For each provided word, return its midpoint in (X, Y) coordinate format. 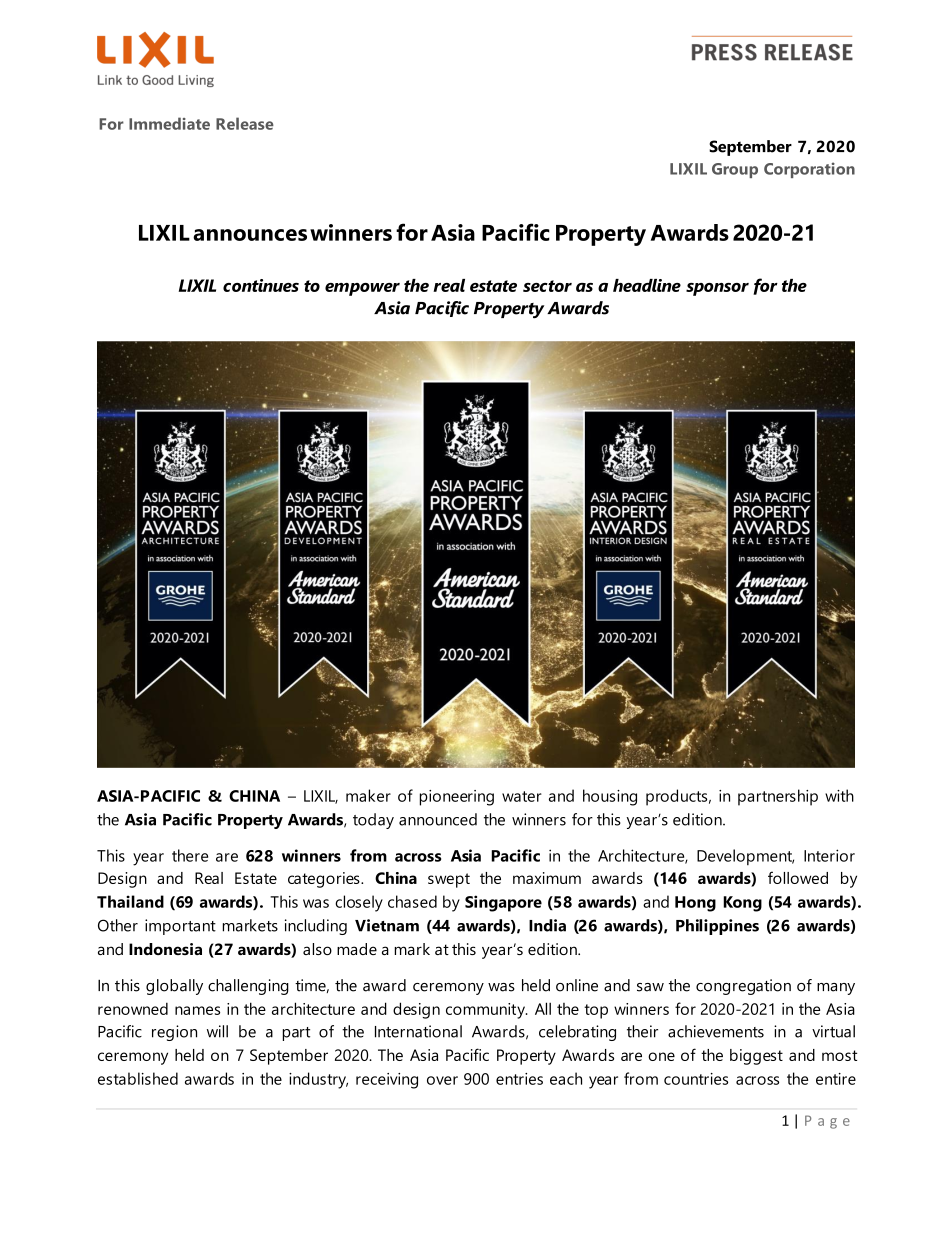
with (839, 795)
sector (547, 286)
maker (368, 795)
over (442, 1080)
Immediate (169, 123)
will (217, 1031)
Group (735, 170)
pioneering (457, 798)
